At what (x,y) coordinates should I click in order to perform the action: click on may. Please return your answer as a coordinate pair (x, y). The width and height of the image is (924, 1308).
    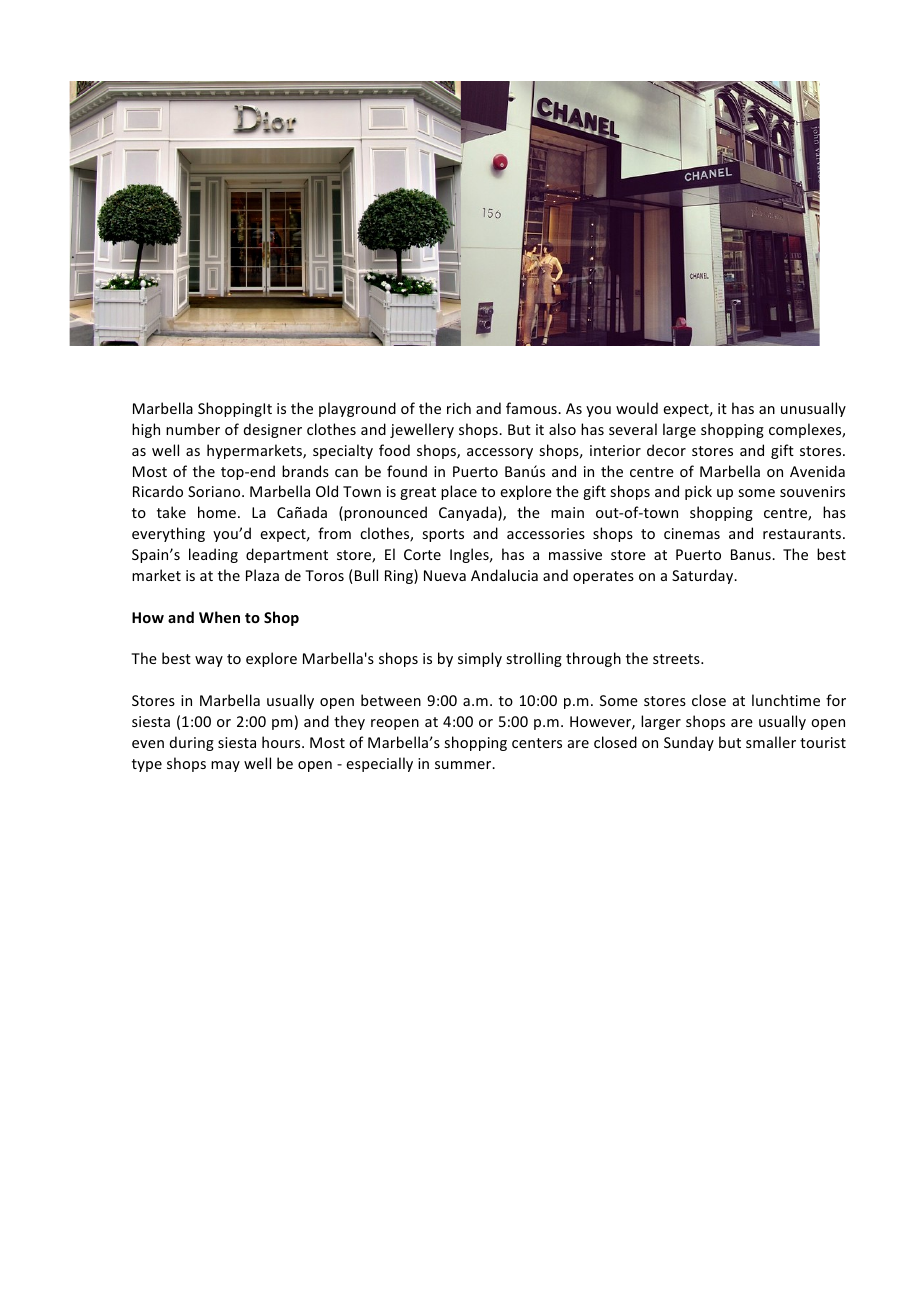
    Looking at the image, I should click on (225, 766).
